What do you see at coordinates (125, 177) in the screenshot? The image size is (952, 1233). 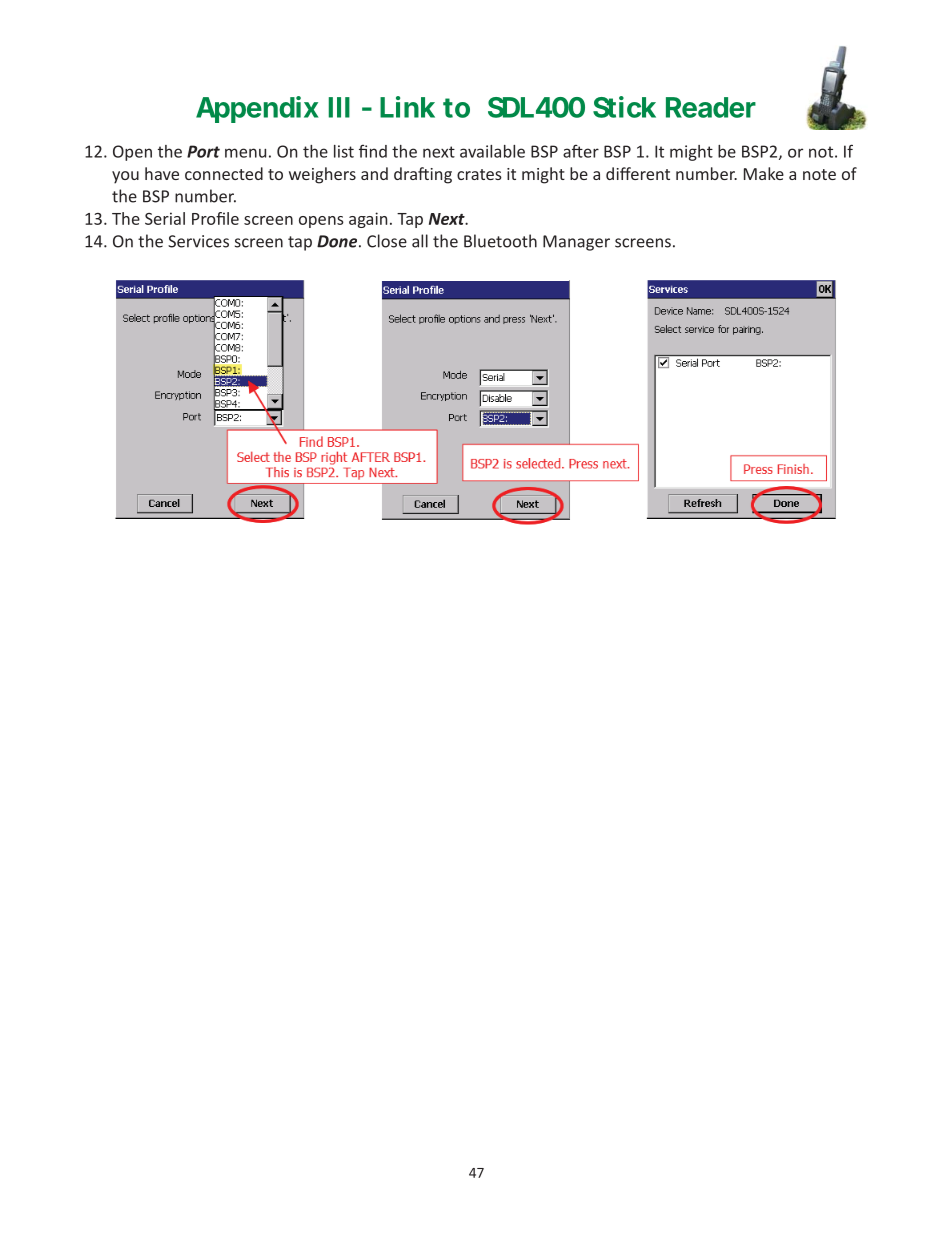 I see `you` at bounding box center [125, 177].
